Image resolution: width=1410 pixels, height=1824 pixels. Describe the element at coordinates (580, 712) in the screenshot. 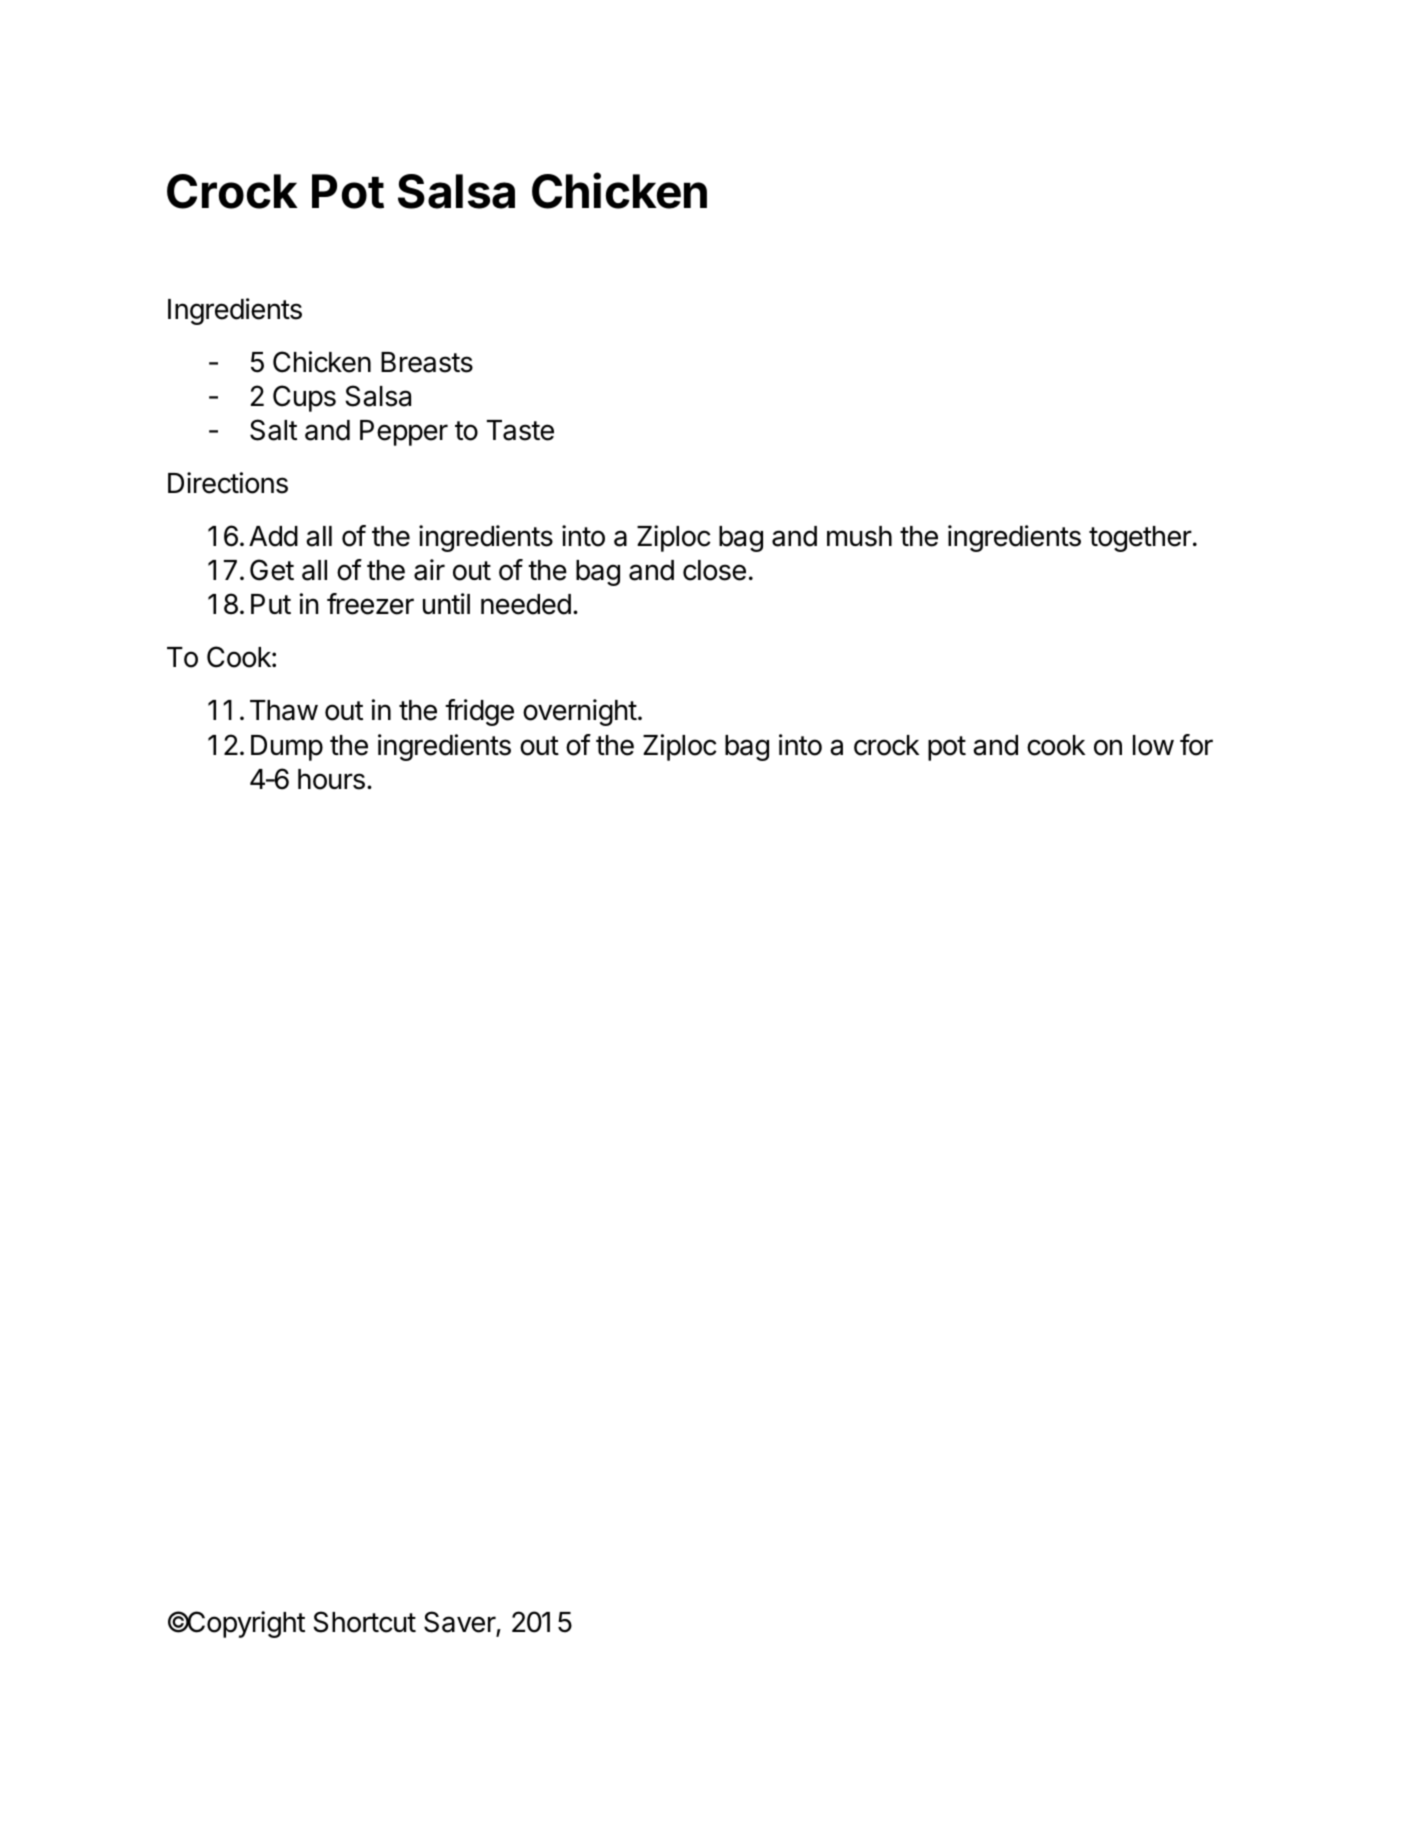

I see `overnight` at that location.
